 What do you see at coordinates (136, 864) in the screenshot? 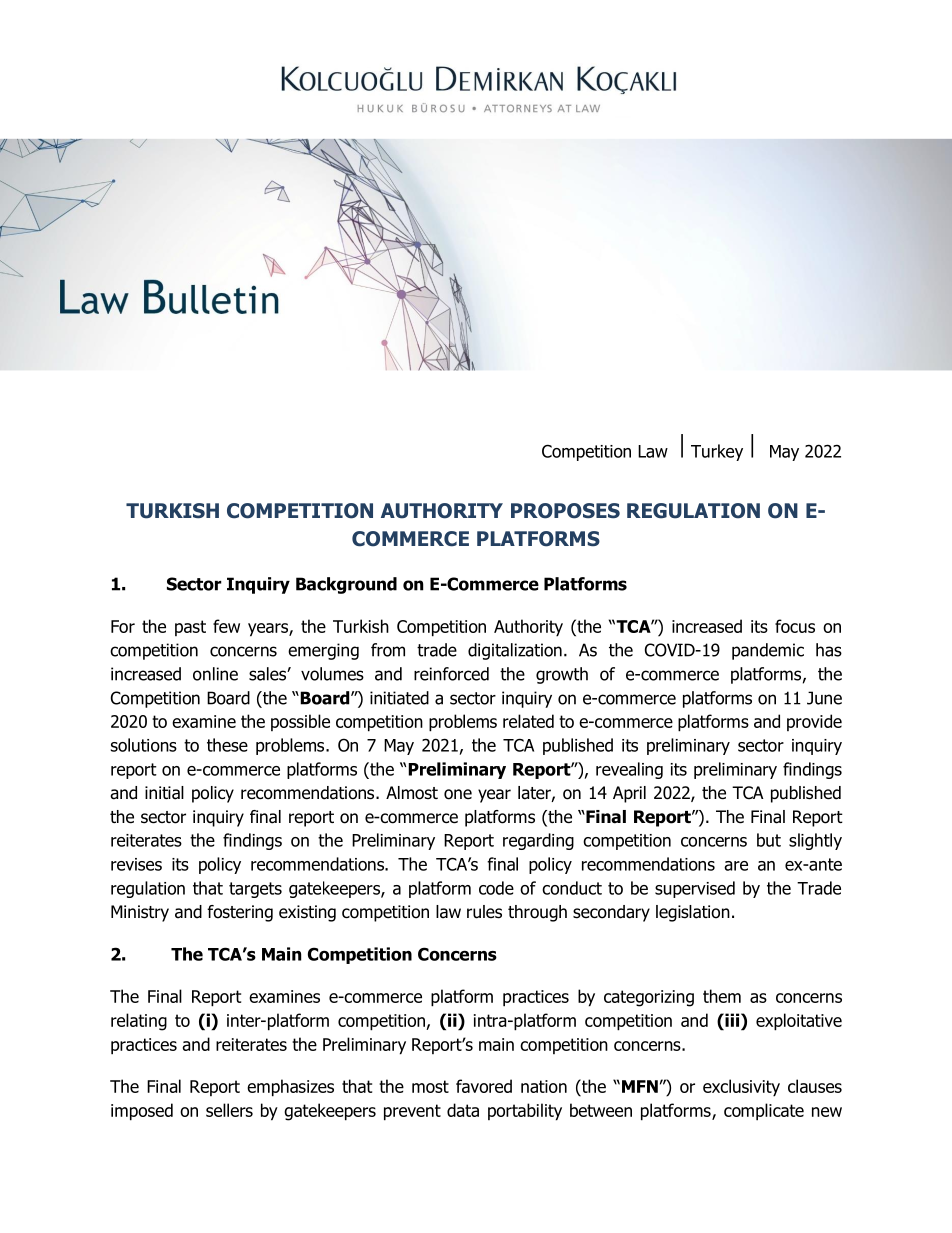
I see `revises` at bounding box center [136, 864].
